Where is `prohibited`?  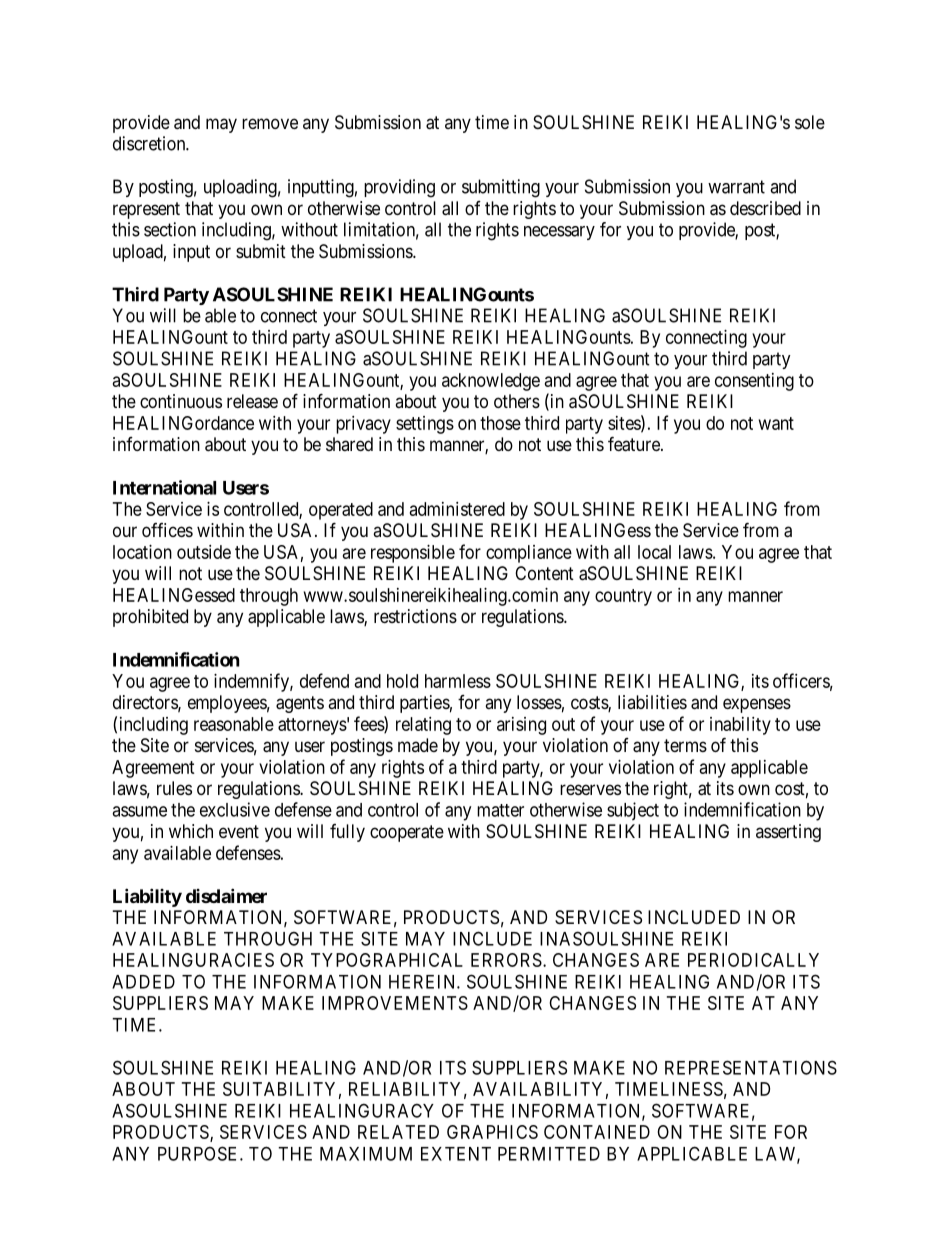
prohibited is located at coordinates (150, 618).
